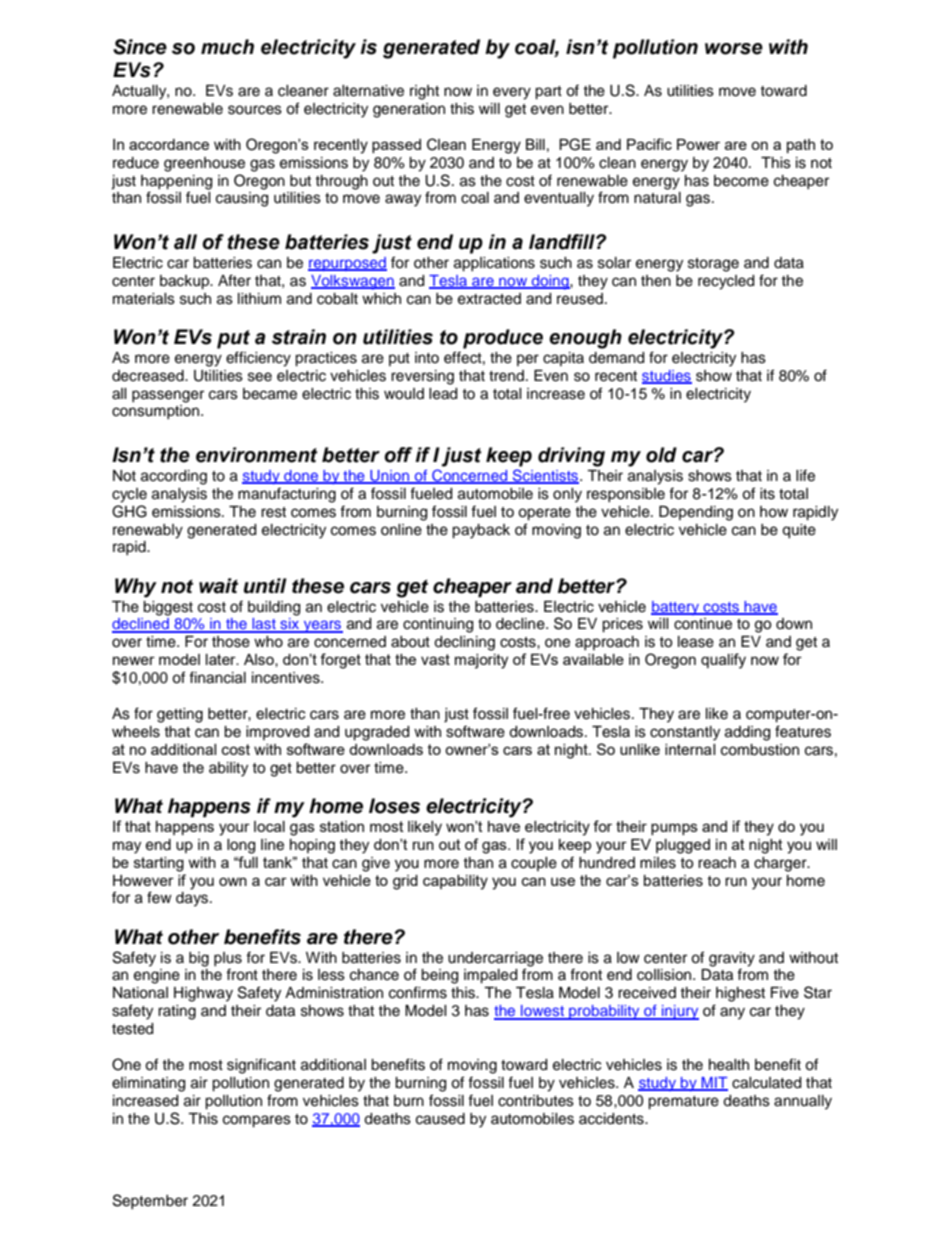 The height and width of the screenshot is (1233, 952). Describe the element at coordinates (256, 455) in the screenshot. I see `environment` at that location.
